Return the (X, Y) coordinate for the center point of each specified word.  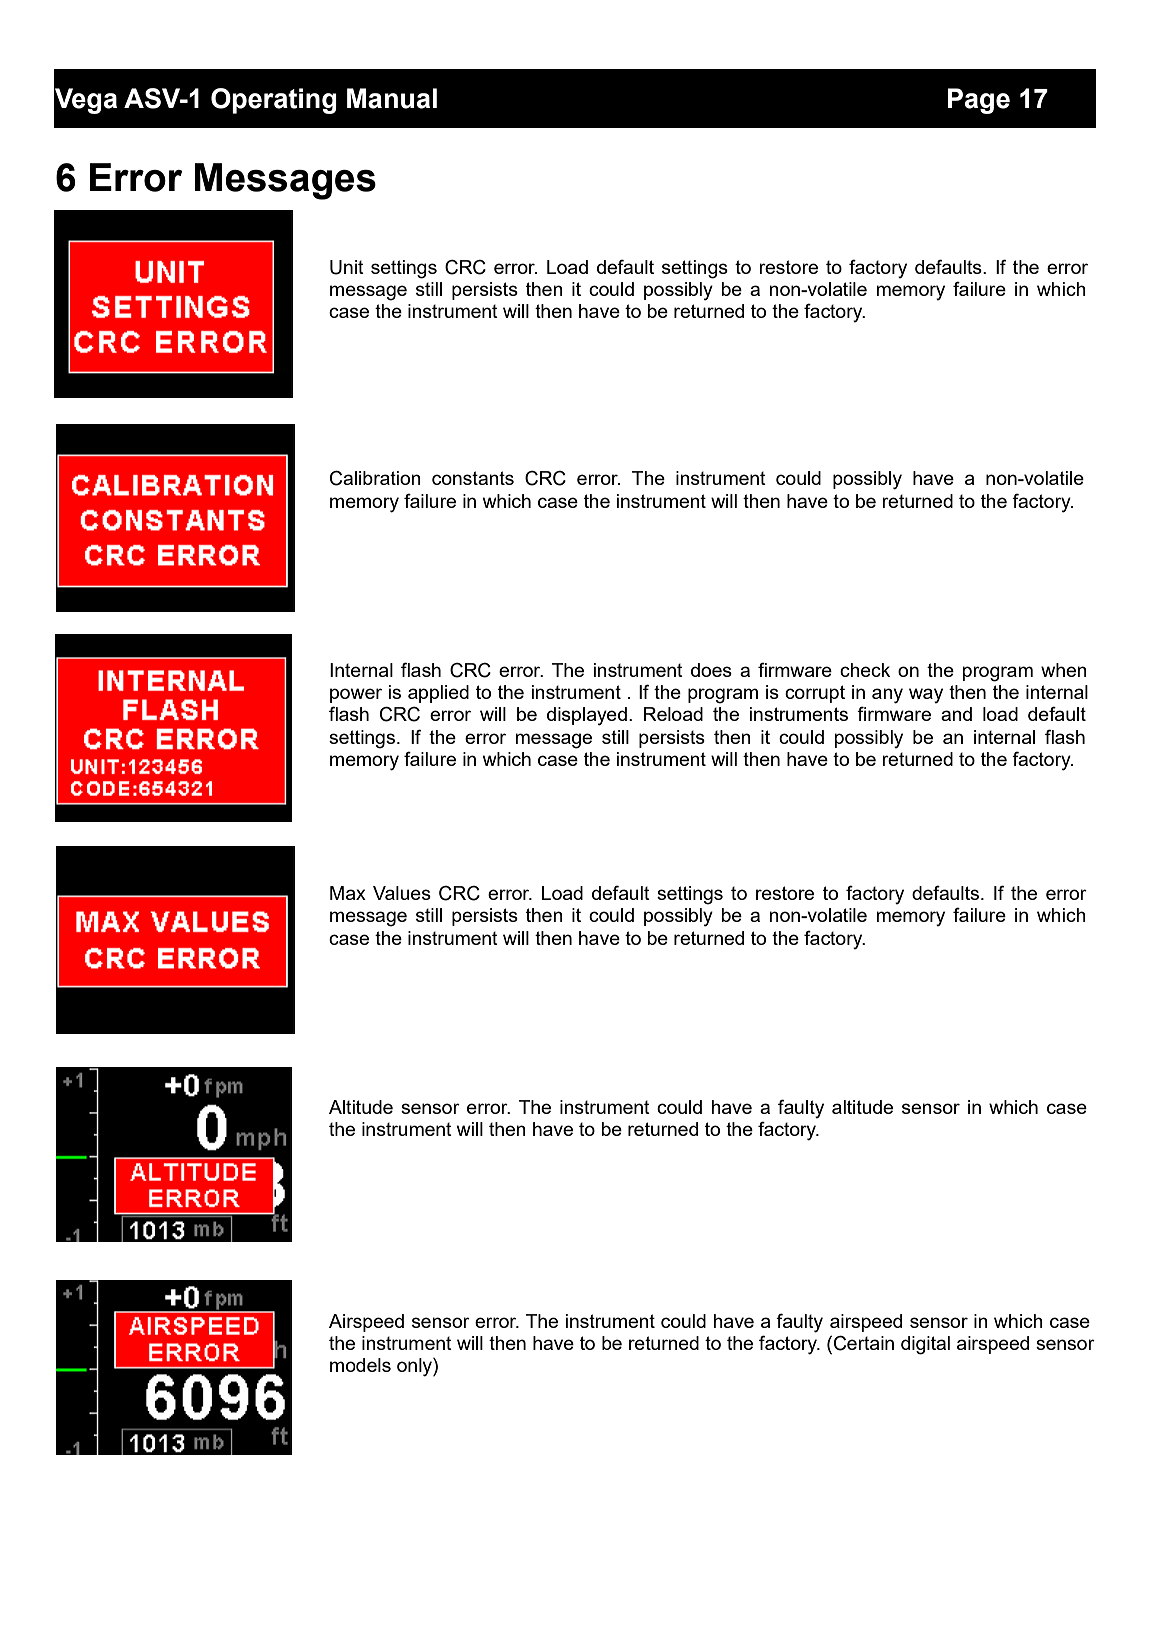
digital (925, 1345)
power (356, 695)
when (1064, 670)
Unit (347, 267)
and (956, 714)
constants (473, 478)
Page (979, 101)
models (360, 1365)
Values (402, 893)
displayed (587, 716)
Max (348, 893)
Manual (392, 98)
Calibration (375, 478)
